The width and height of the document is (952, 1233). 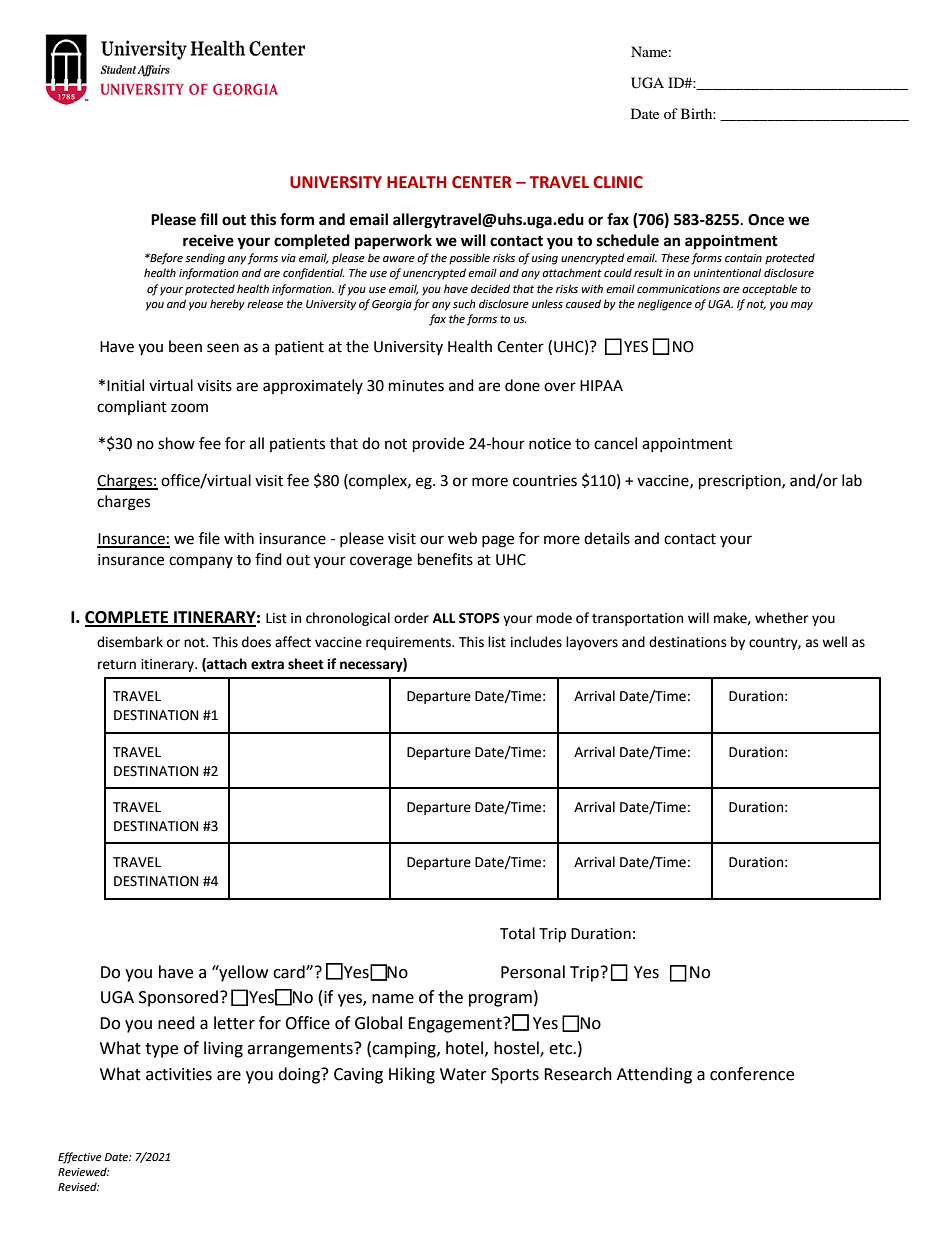 What do you see at coordinates (802, 306) in the document?
I see `may` at bounding box center [802, 306].
